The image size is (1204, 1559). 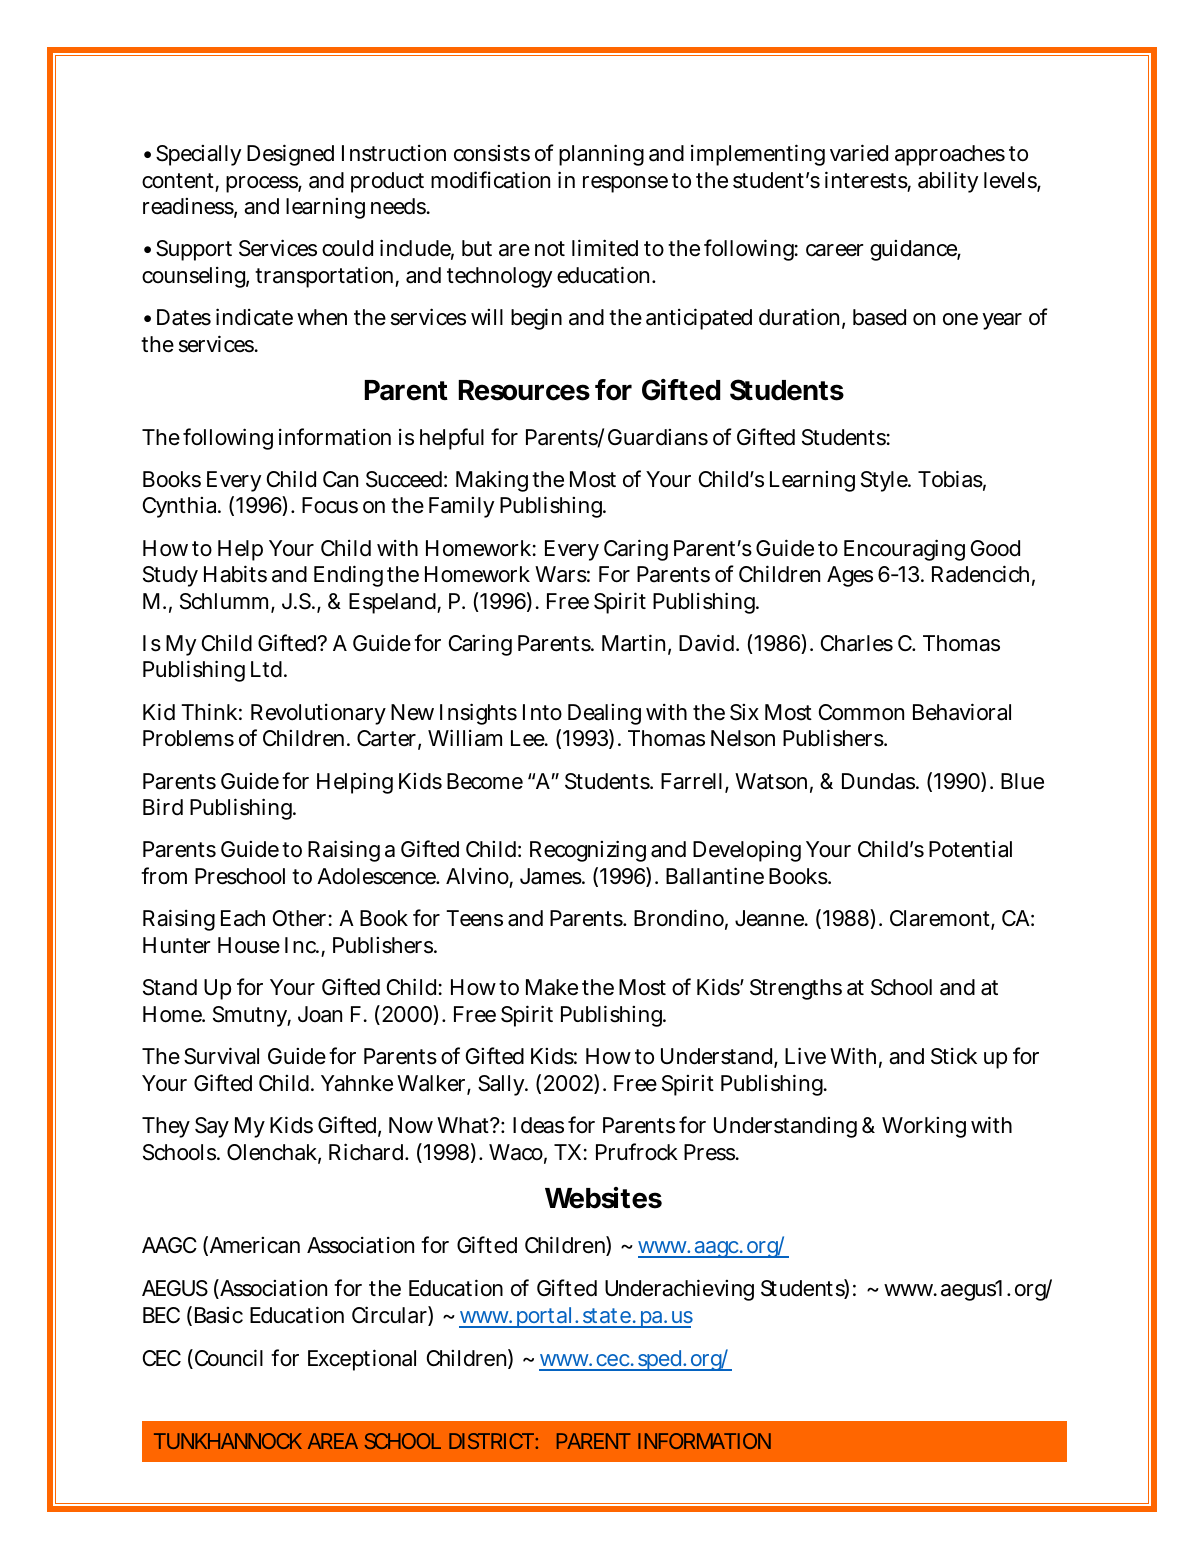 I want to click on Make, so click(x=552, y=987).
